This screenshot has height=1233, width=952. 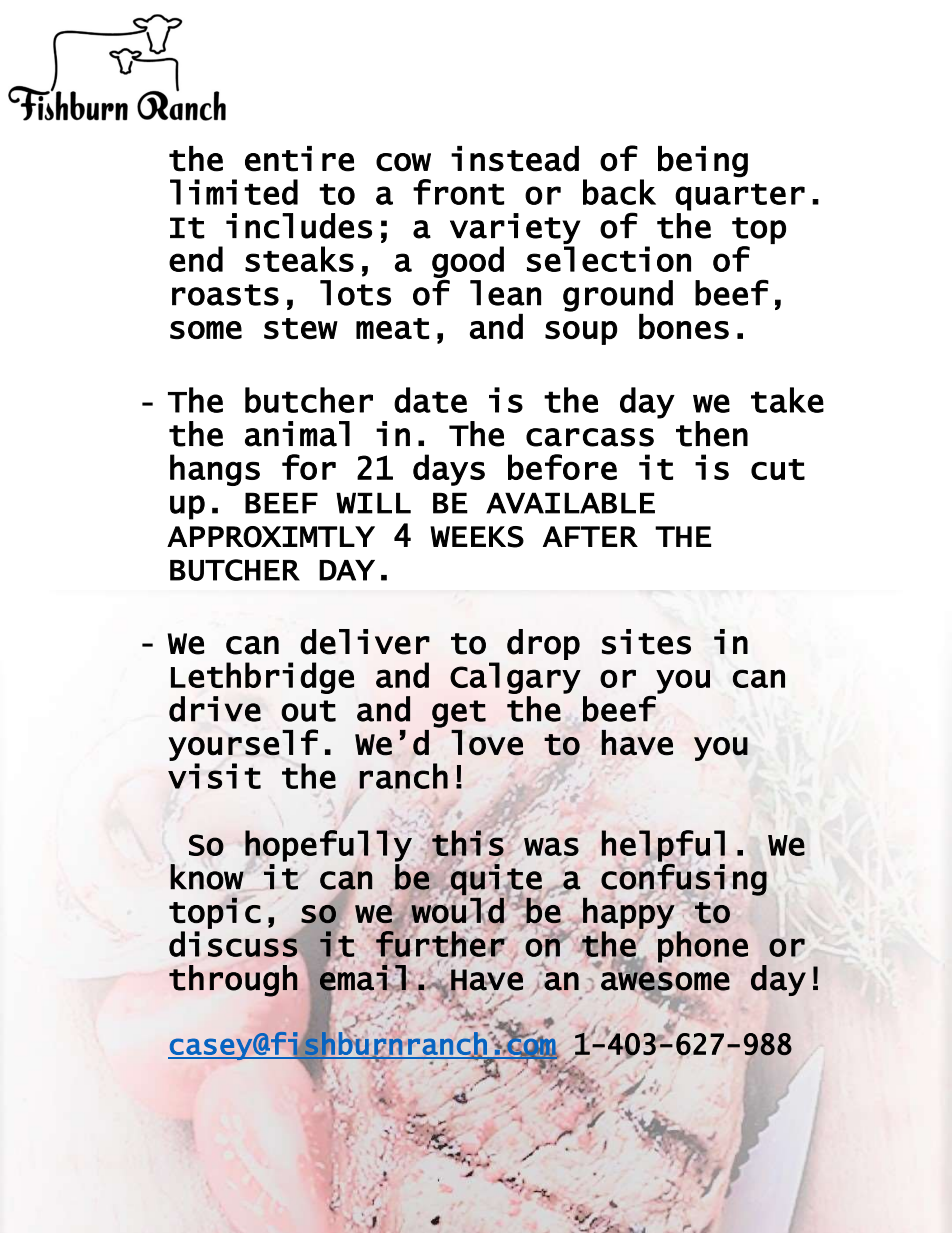 I want to click on animal, so click(x=297, y=434).
